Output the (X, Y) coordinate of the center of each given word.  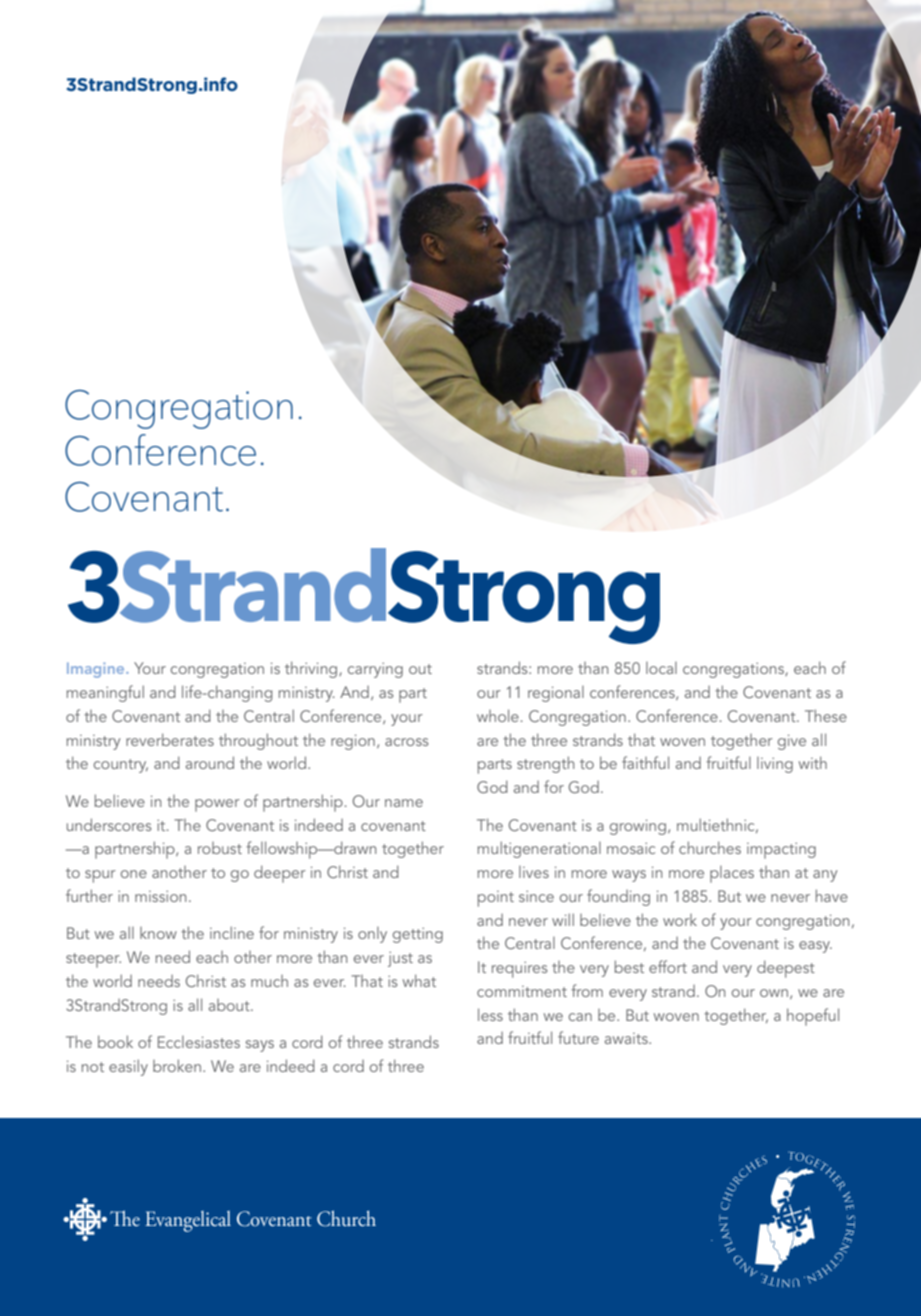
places (732, 874)
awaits (627, 1038)
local (661, 668)
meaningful (105, 693)
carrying (375, 670)
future (578, 1037)
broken (177, 1065)
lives (534, 872)
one (134, 874)
